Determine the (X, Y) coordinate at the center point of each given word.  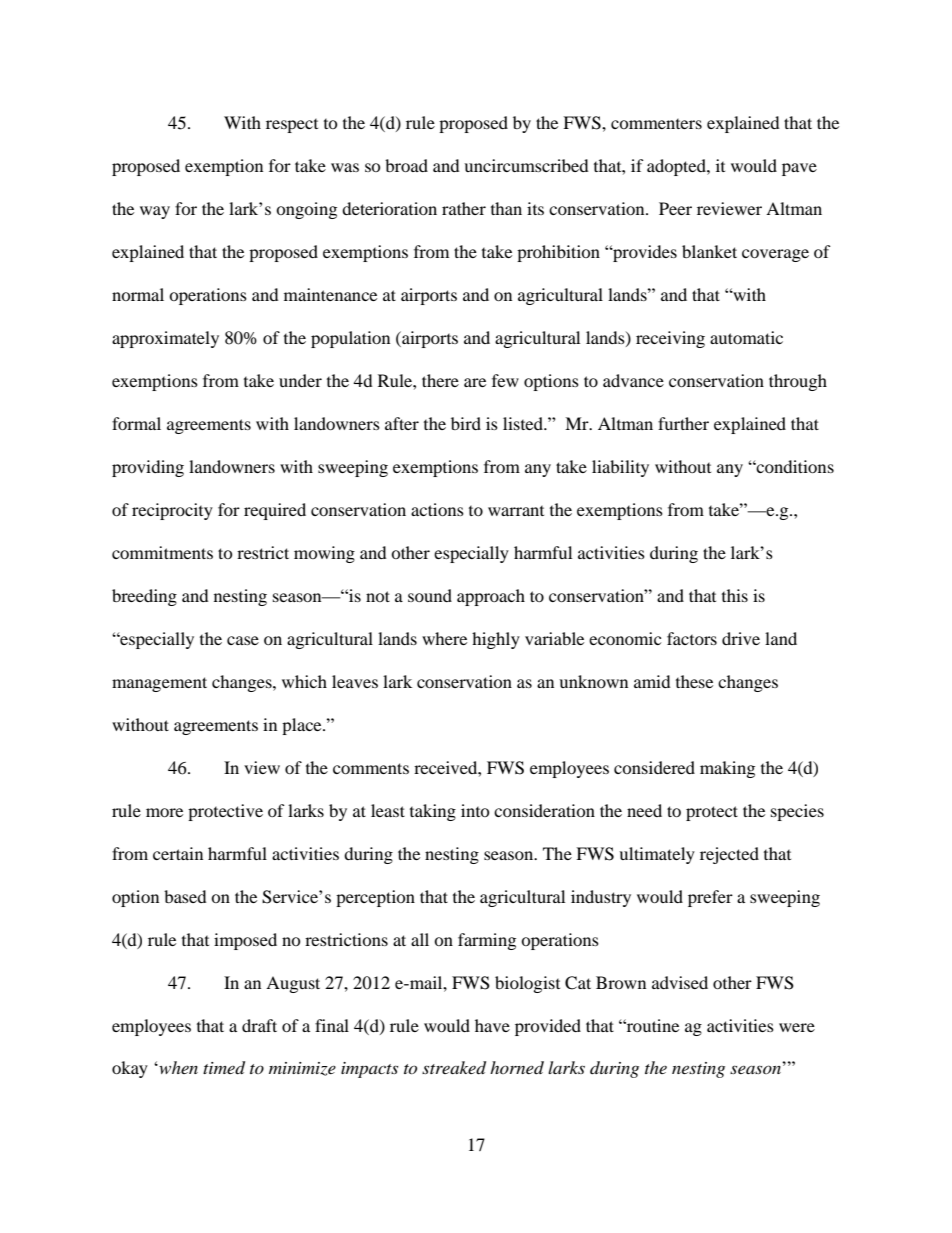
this (735, 595)
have (492, 1025)
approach (491, 597)
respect (292, 126)
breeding (144, 597)
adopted (677, 167)
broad (406, 165)
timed (224, 1068)
